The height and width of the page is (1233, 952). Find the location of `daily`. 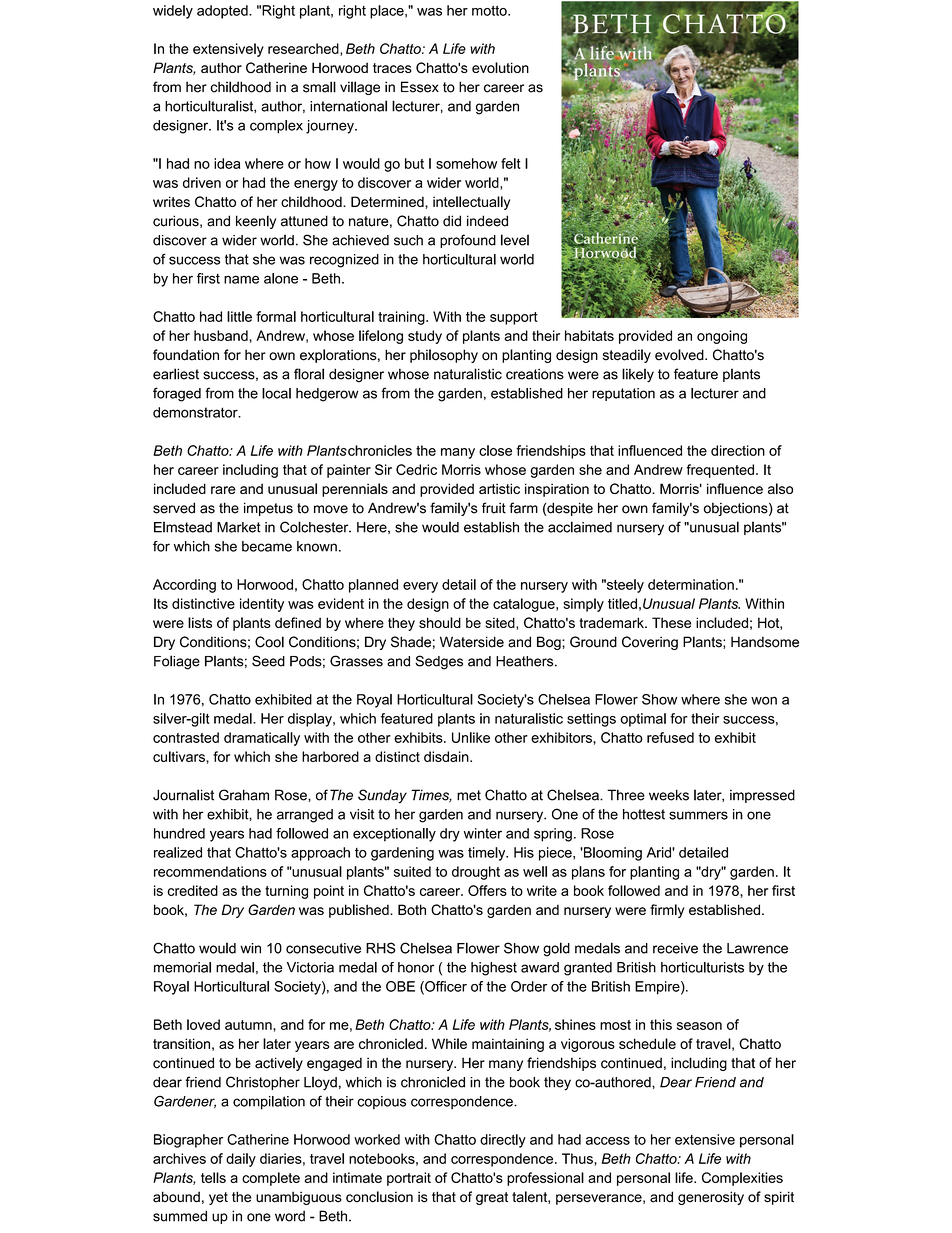

daily is located at coordinates (241, 1160).
